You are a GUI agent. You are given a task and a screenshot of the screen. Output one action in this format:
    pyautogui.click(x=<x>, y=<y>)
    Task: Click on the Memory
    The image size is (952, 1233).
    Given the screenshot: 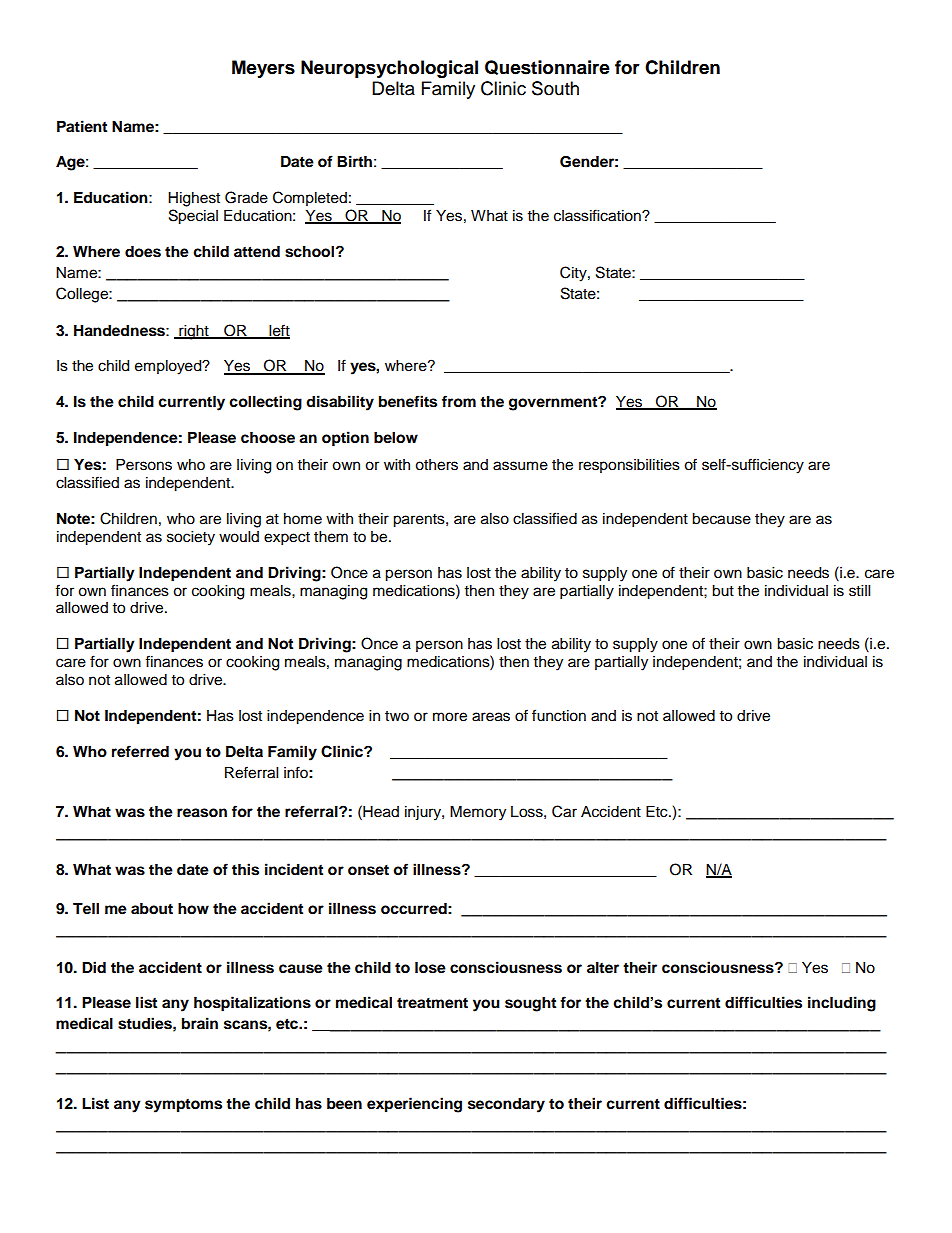 What is the action you would take?
    pyautogui.click(x=478, y=813)
